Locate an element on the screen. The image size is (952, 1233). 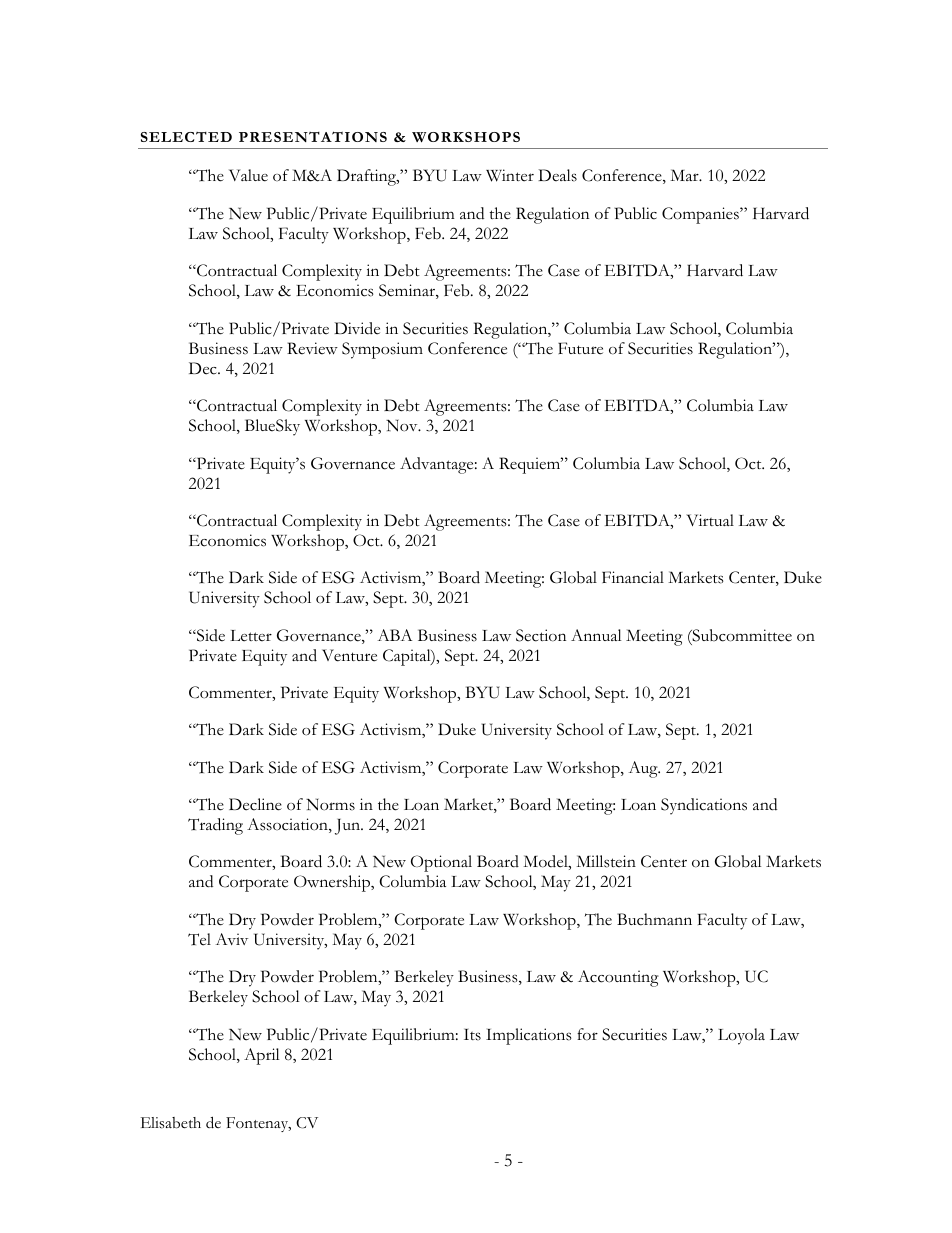
Nov is located at coordinates (403, 425).
